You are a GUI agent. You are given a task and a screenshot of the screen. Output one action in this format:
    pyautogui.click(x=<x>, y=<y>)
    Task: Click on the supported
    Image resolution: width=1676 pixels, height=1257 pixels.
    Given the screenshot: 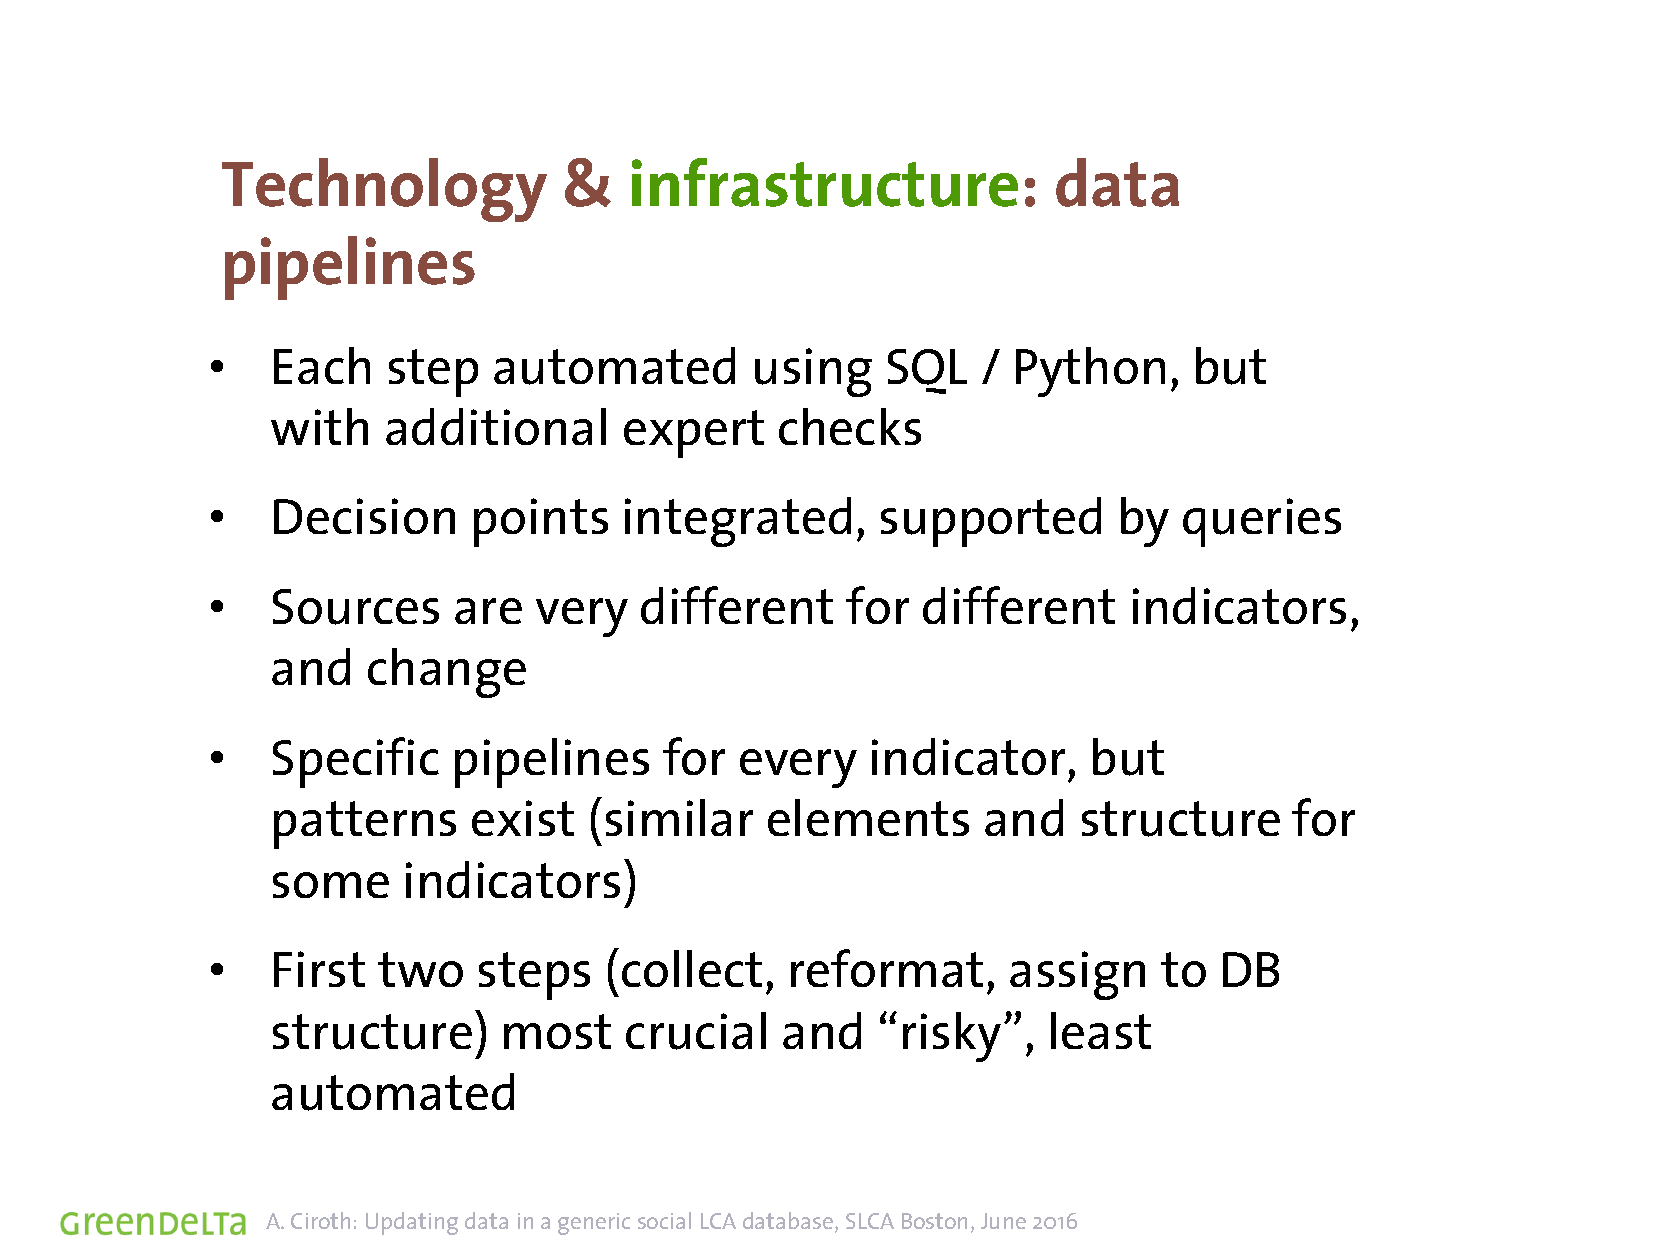 What is the action you would take?
    pyautogui.click(x=991, y=522)
